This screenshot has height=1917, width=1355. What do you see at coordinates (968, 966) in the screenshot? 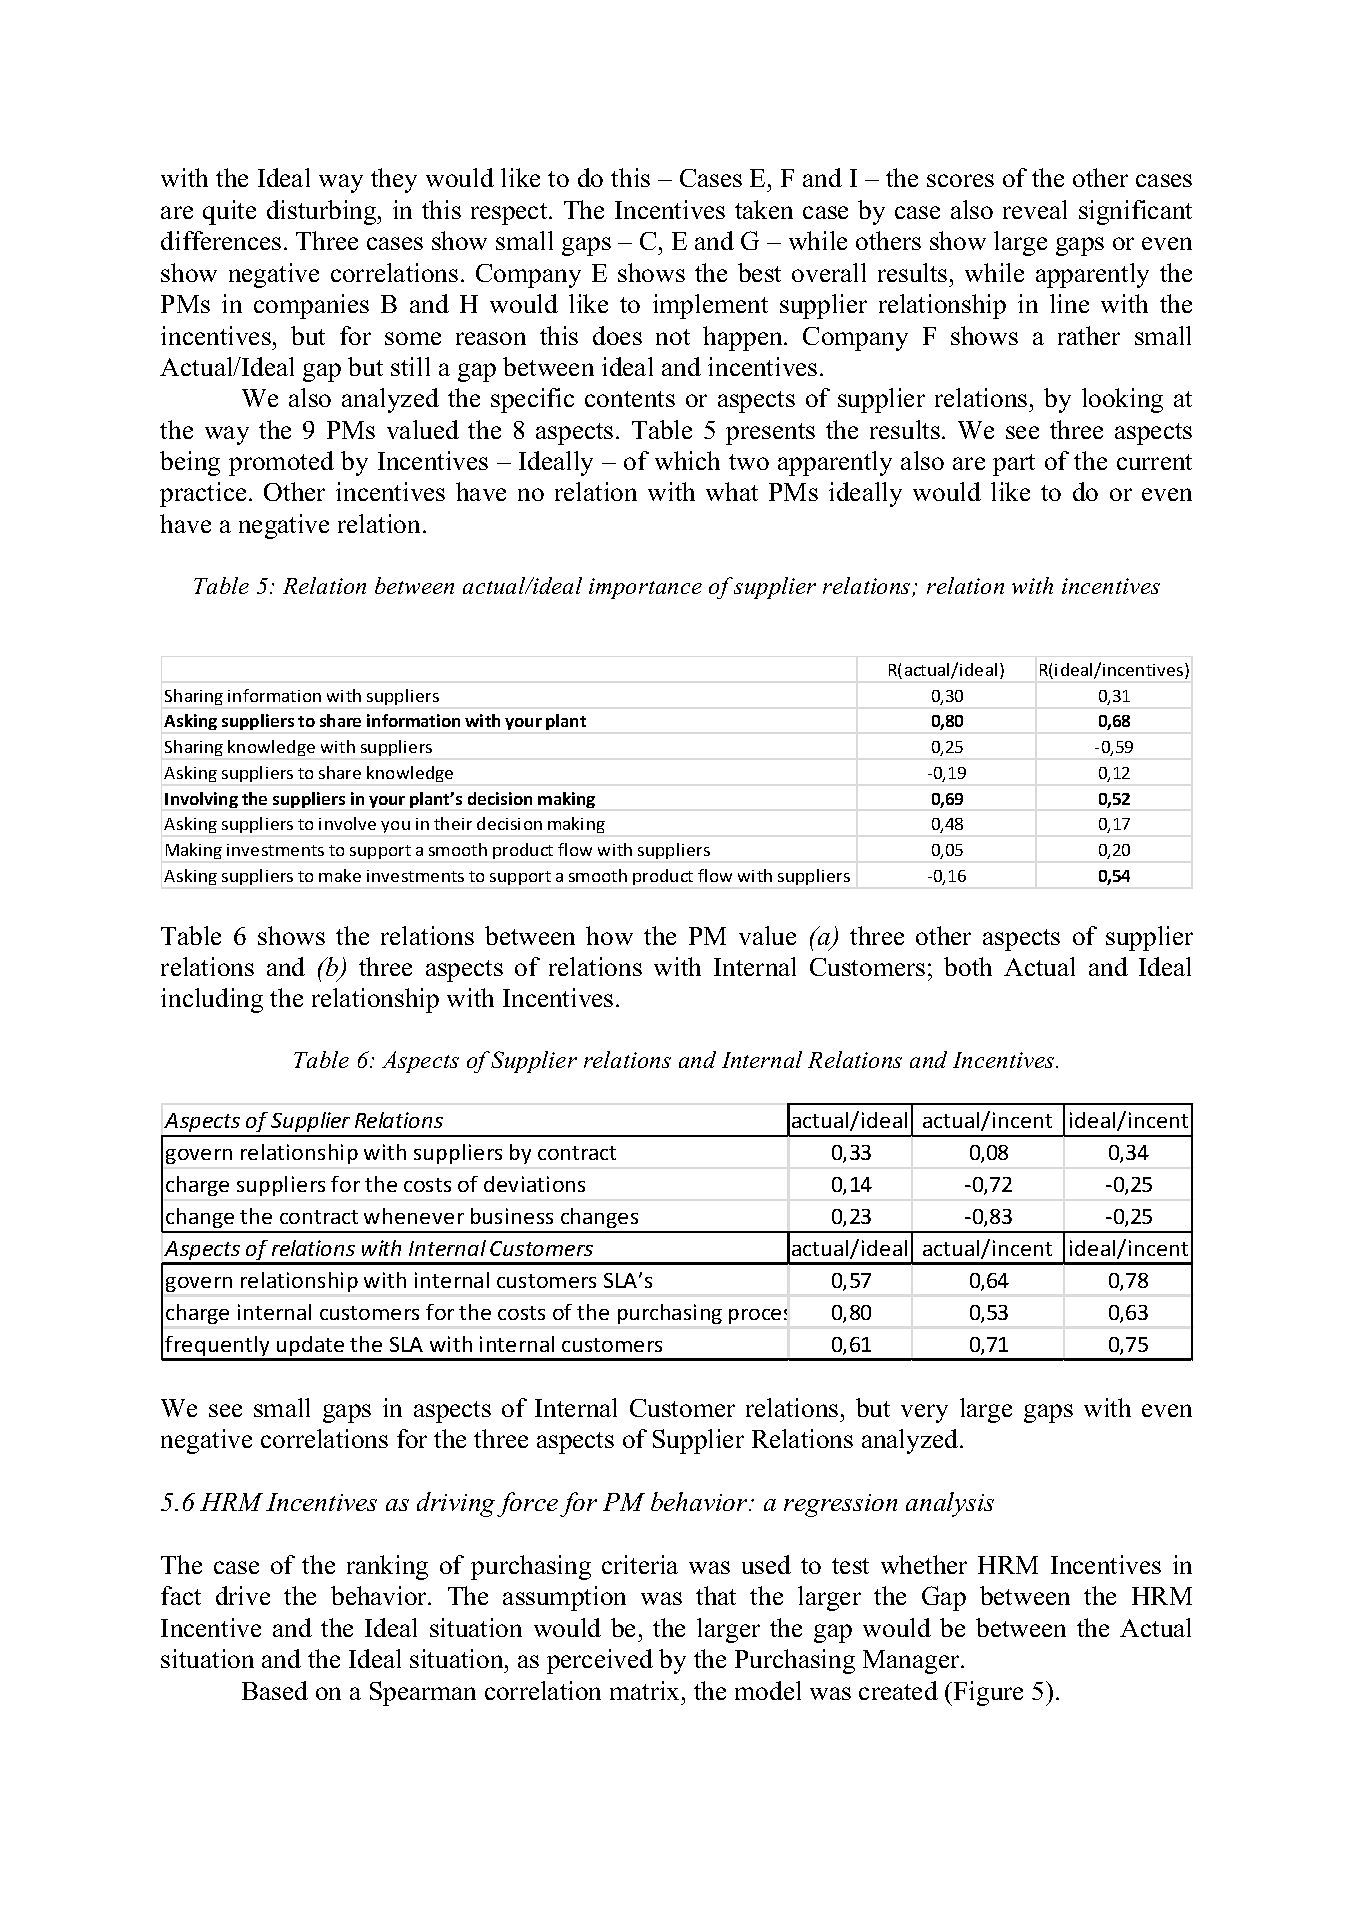
I see `both` at bounding box center [968, 966].
